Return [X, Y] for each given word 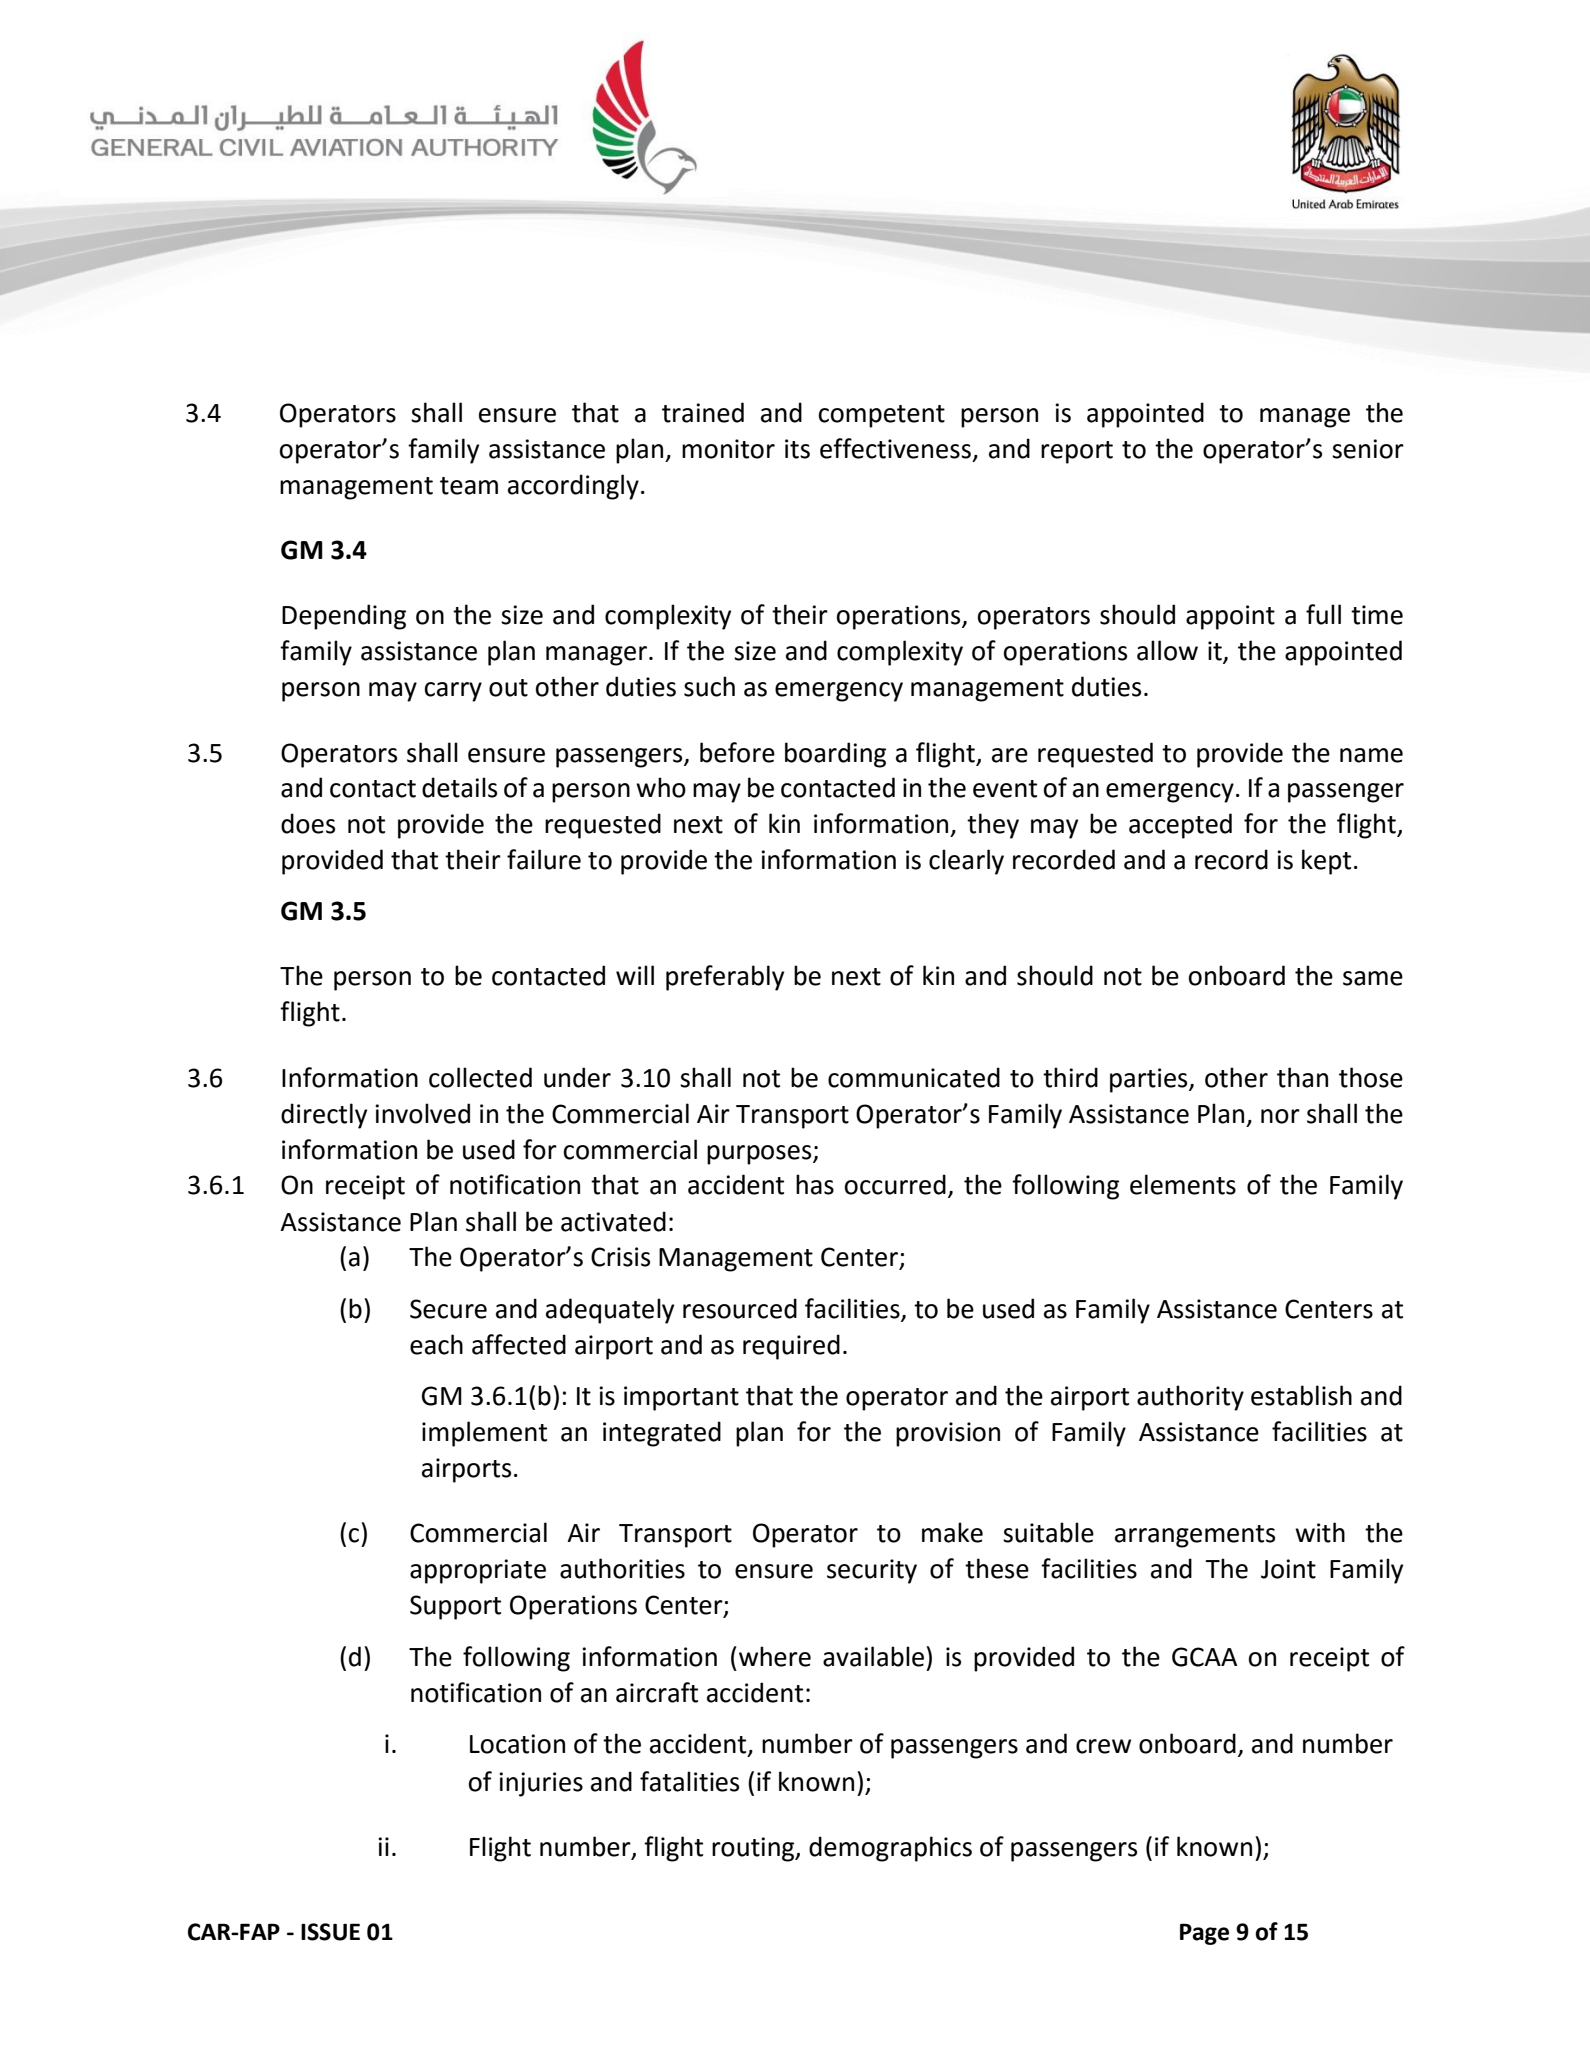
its [797, 449]
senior [1368, 449]
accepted [1180, 826]
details [459, 787]
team [469, 486]
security [872, 1571]
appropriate [478, 1571]
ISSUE [330, 1932]
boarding [835, 755]
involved [422, 1113]
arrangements [1195, 1536]
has [815, 1184]
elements [1183, 1184]
